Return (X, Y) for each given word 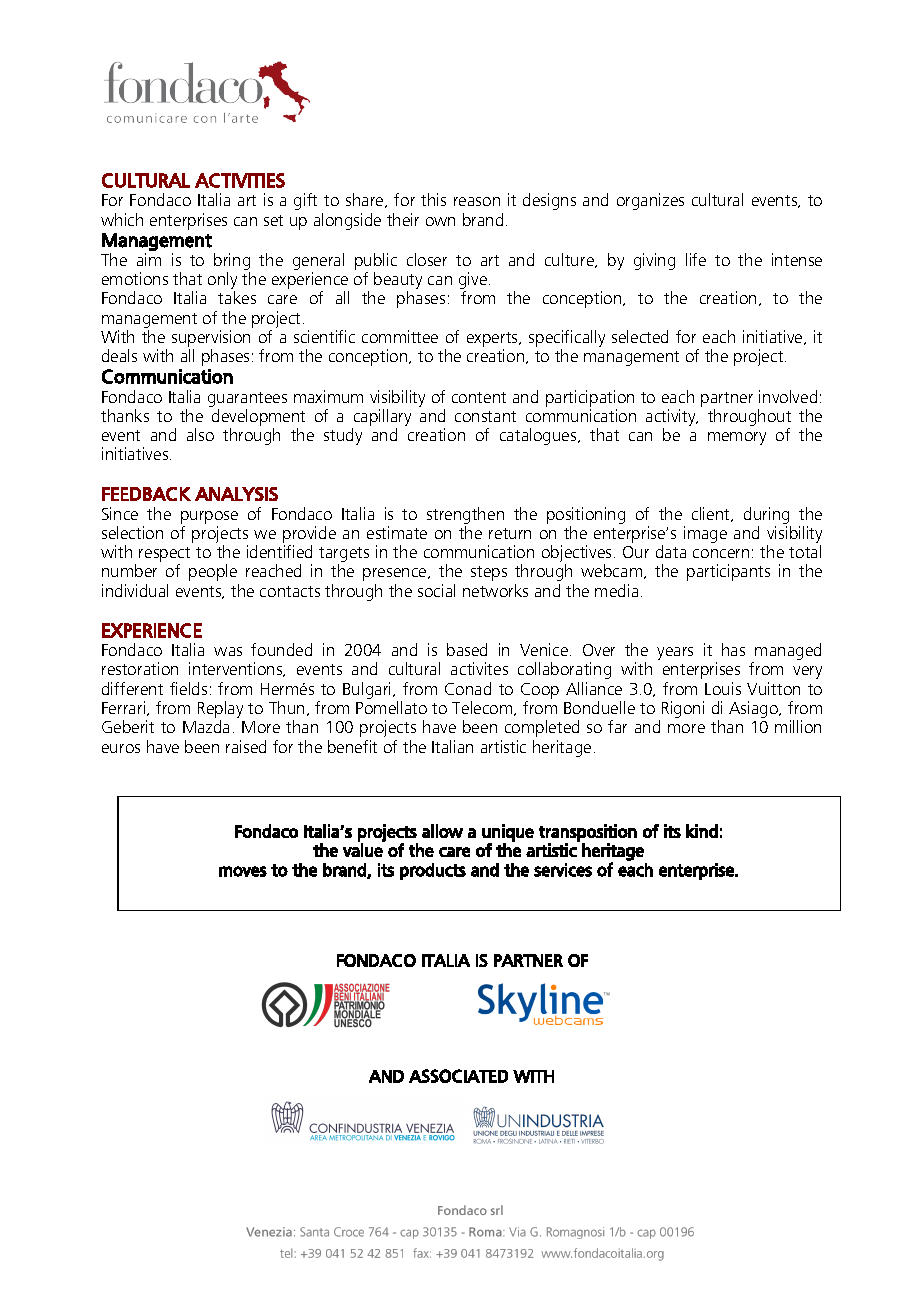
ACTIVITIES (240, 180)
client (712, 514)
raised (246, 746)
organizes (650, 201)
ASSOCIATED (458, 1076)
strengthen (465, 517)
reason (477, 201)
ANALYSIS (236, 494)
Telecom (483, 708)
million (798, 726)
